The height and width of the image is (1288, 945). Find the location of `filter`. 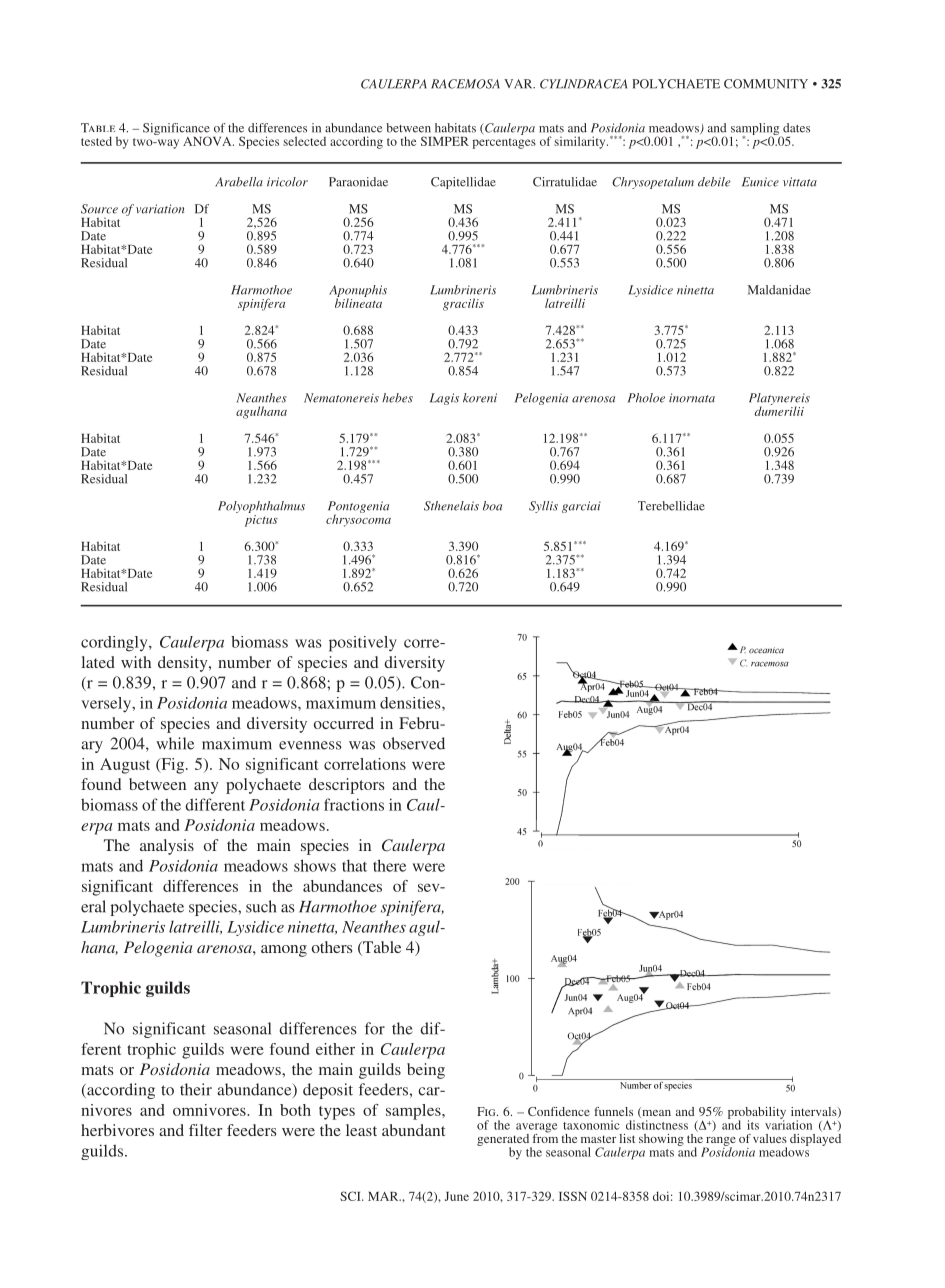

filter is located at coordinates (205, 1130).
